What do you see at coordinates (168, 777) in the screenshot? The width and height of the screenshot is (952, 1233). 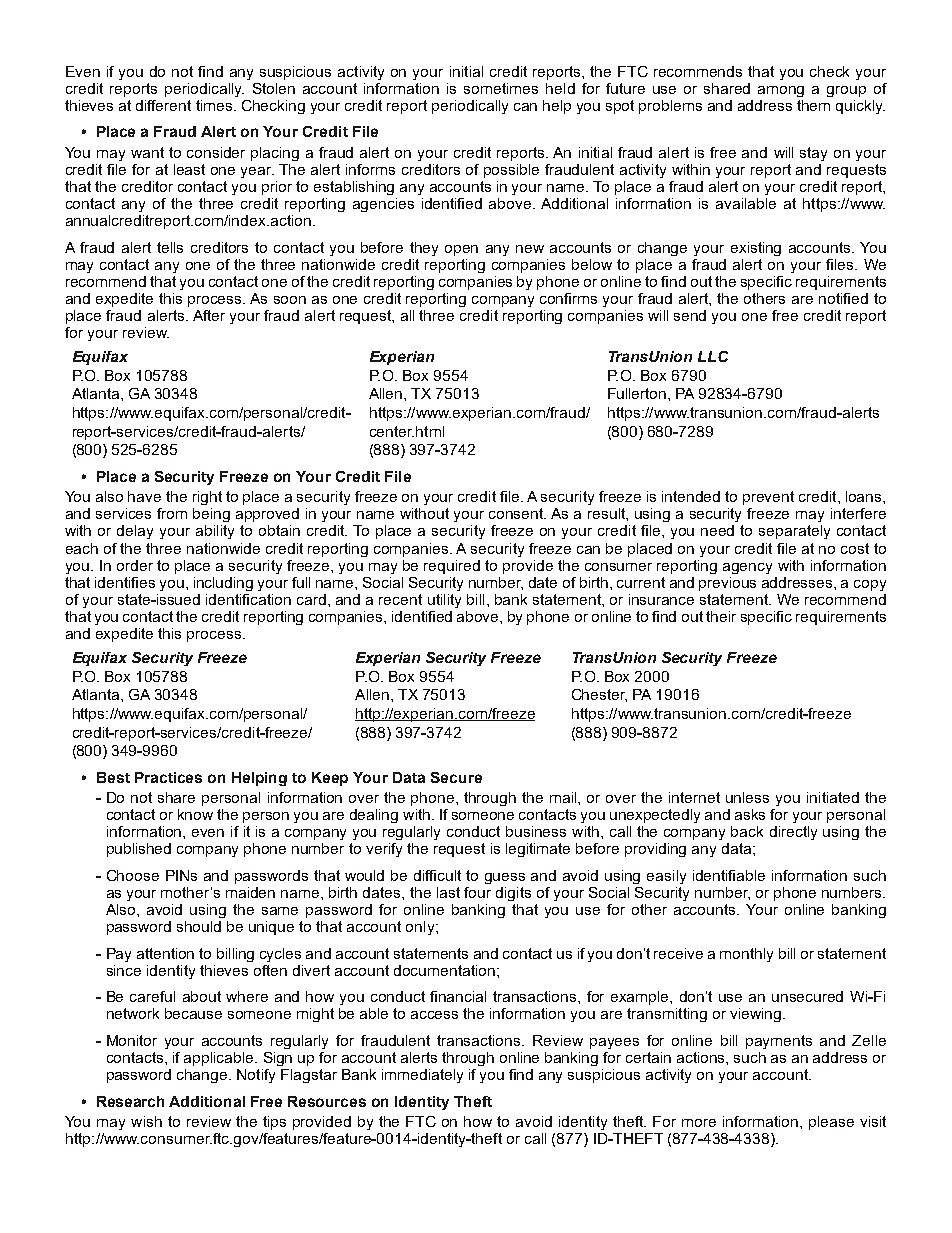 I see `Practices` at bounding box center [168, 777].
